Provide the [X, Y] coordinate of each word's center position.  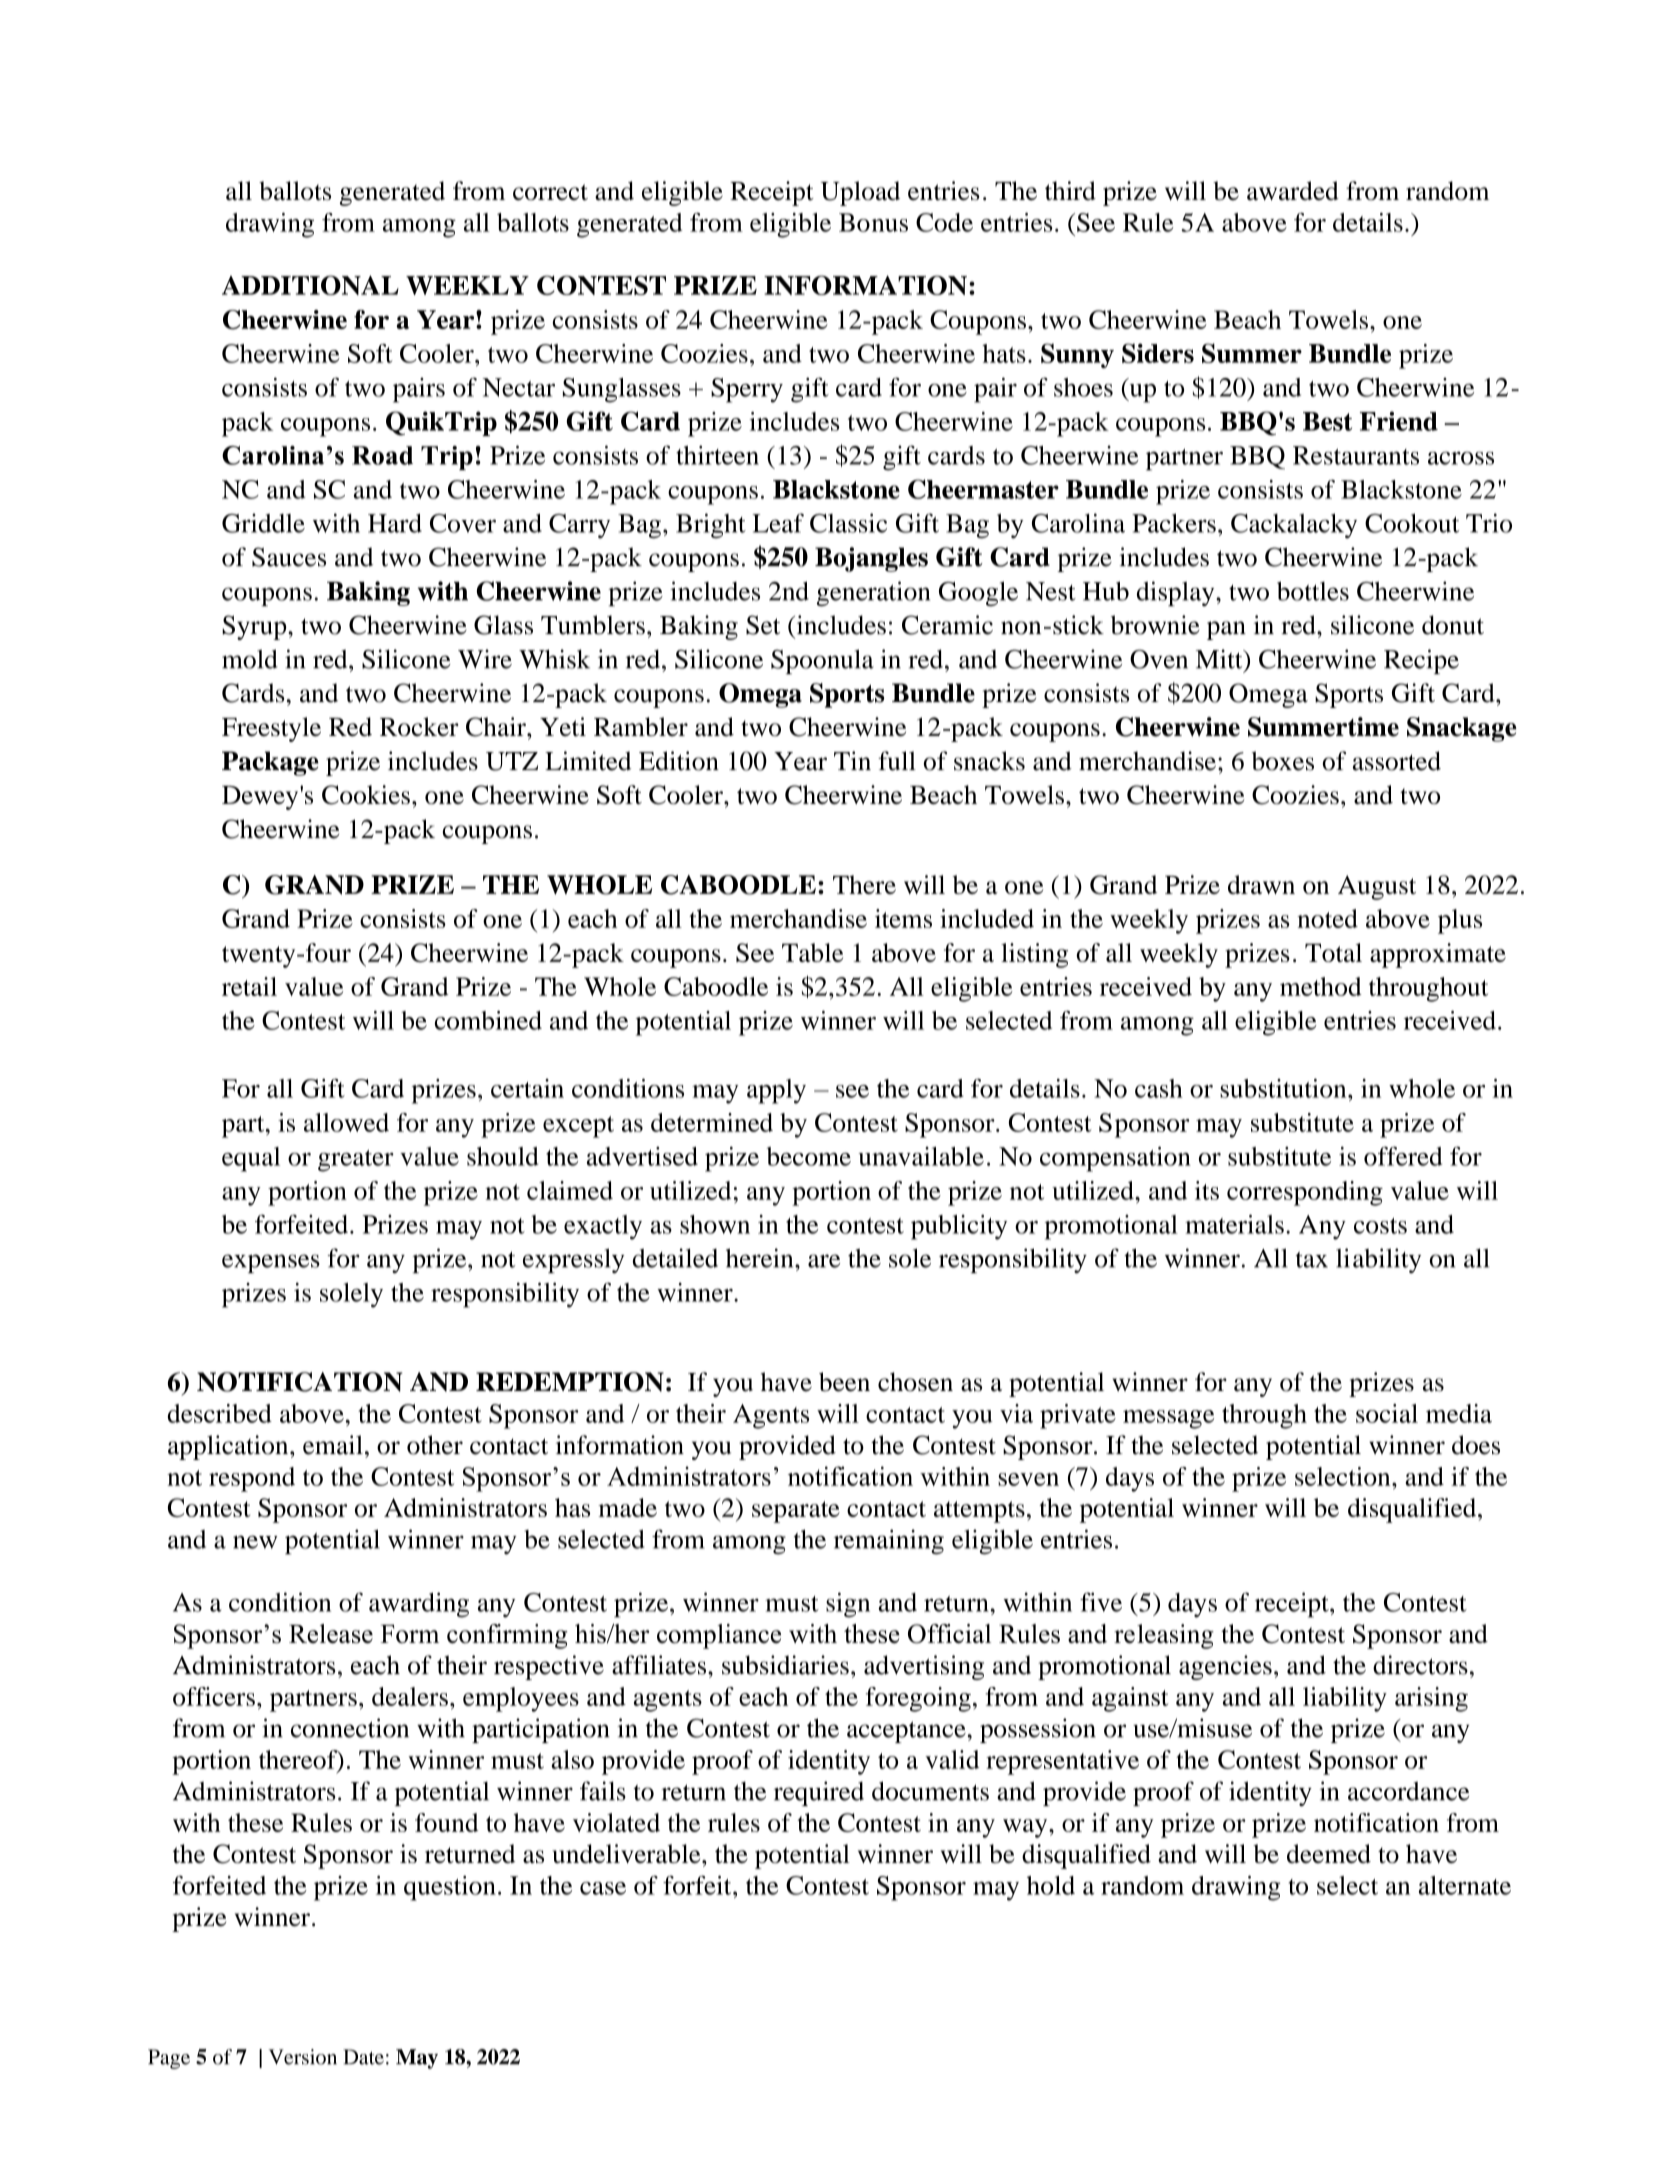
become [809, 1156]
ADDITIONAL [310, 285]
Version [303, 2057]
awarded [1293, 191]
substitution [1284, 1088]
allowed [346, 1122]
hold [1051, 1885]
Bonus [873, 222]
